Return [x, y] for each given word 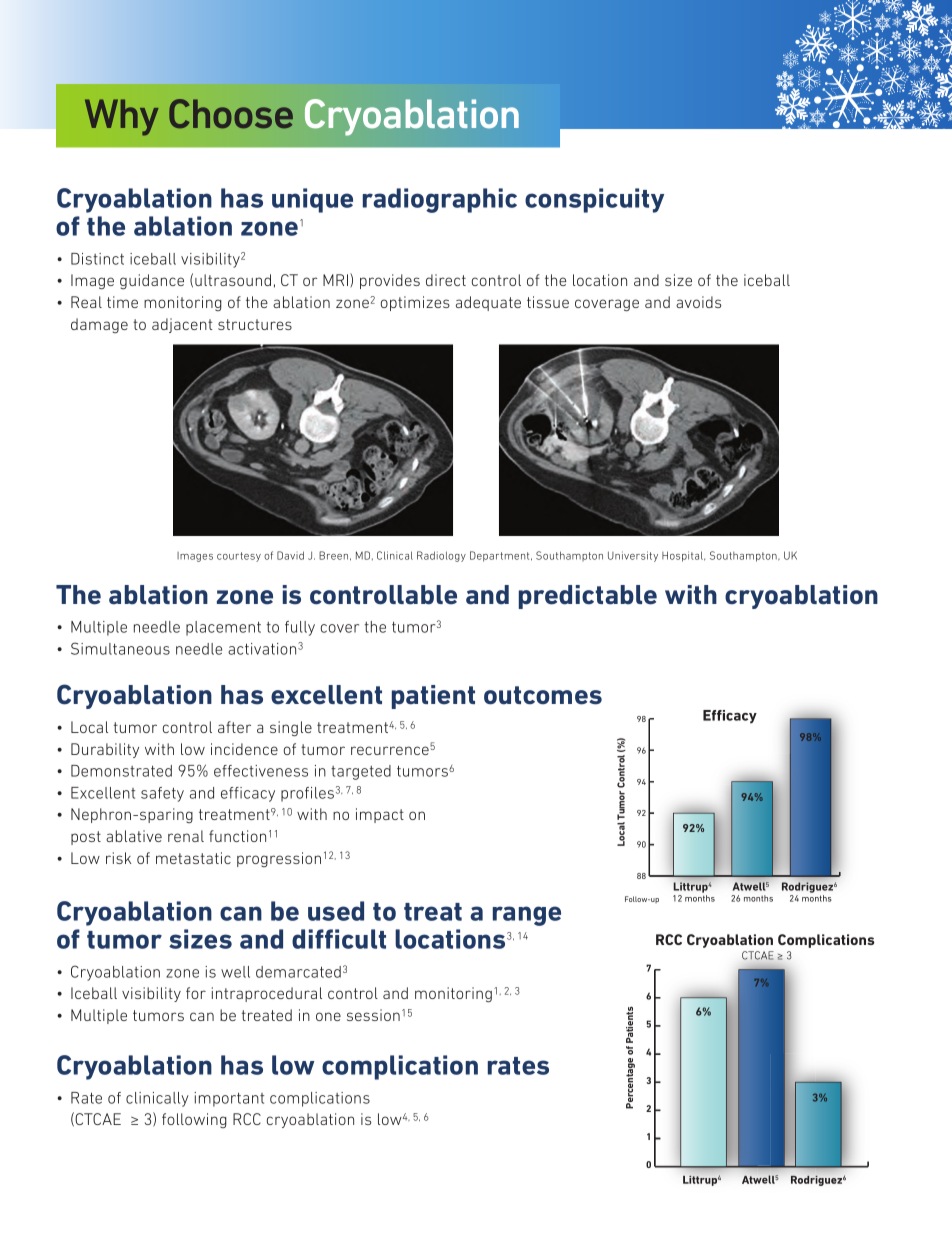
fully [300, 628]
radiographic [440, 200]
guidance [152, 281]
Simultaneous [120, 648]
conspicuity [594, 200]
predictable [588, 597]
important [229, 1099]
